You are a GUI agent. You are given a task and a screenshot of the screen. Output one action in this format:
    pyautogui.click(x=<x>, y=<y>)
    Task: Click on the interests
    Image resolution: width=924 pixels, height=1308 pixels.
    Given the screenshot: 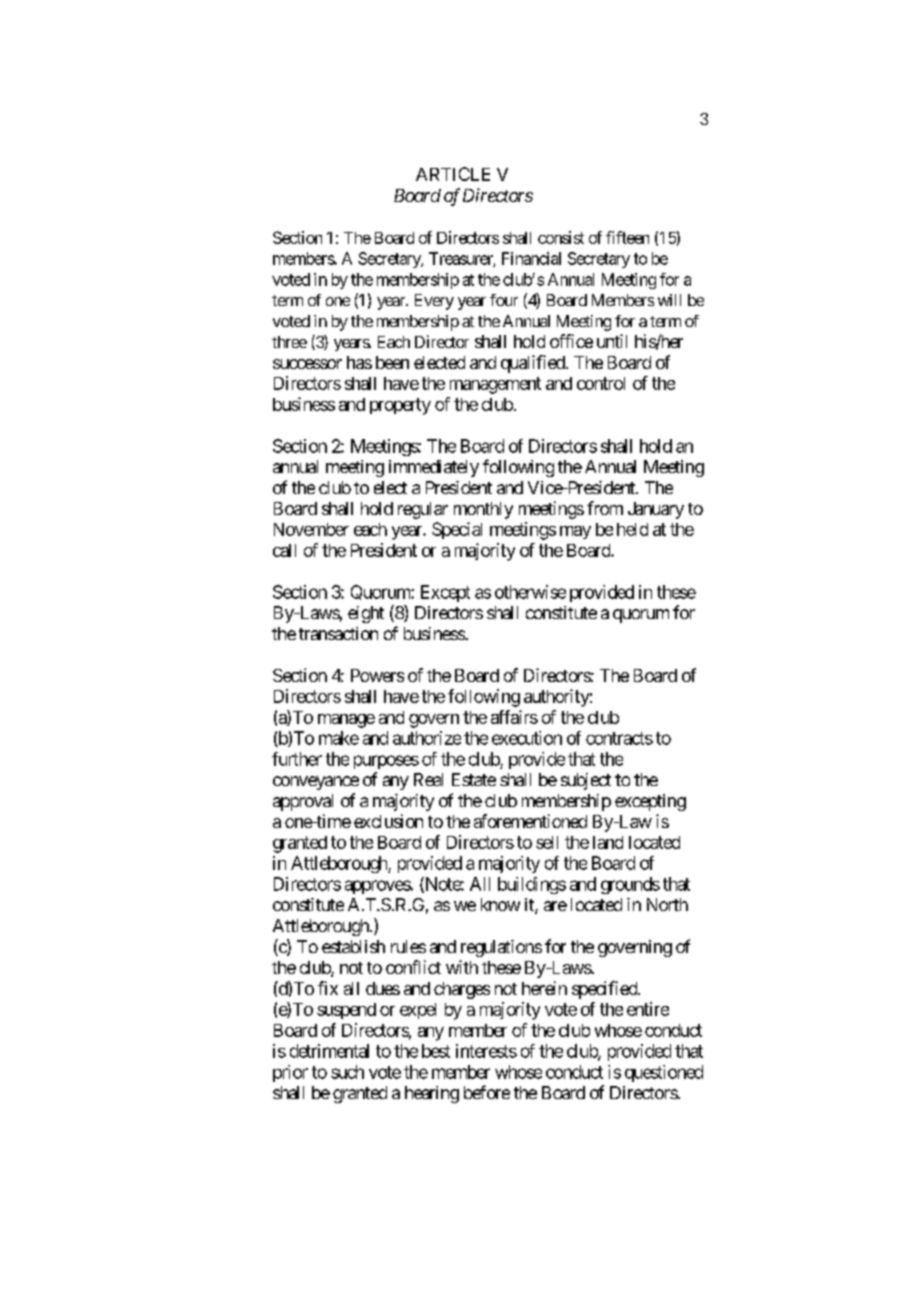 What is the action you would take?
    pyautogui.click(x=486, y=1051)
